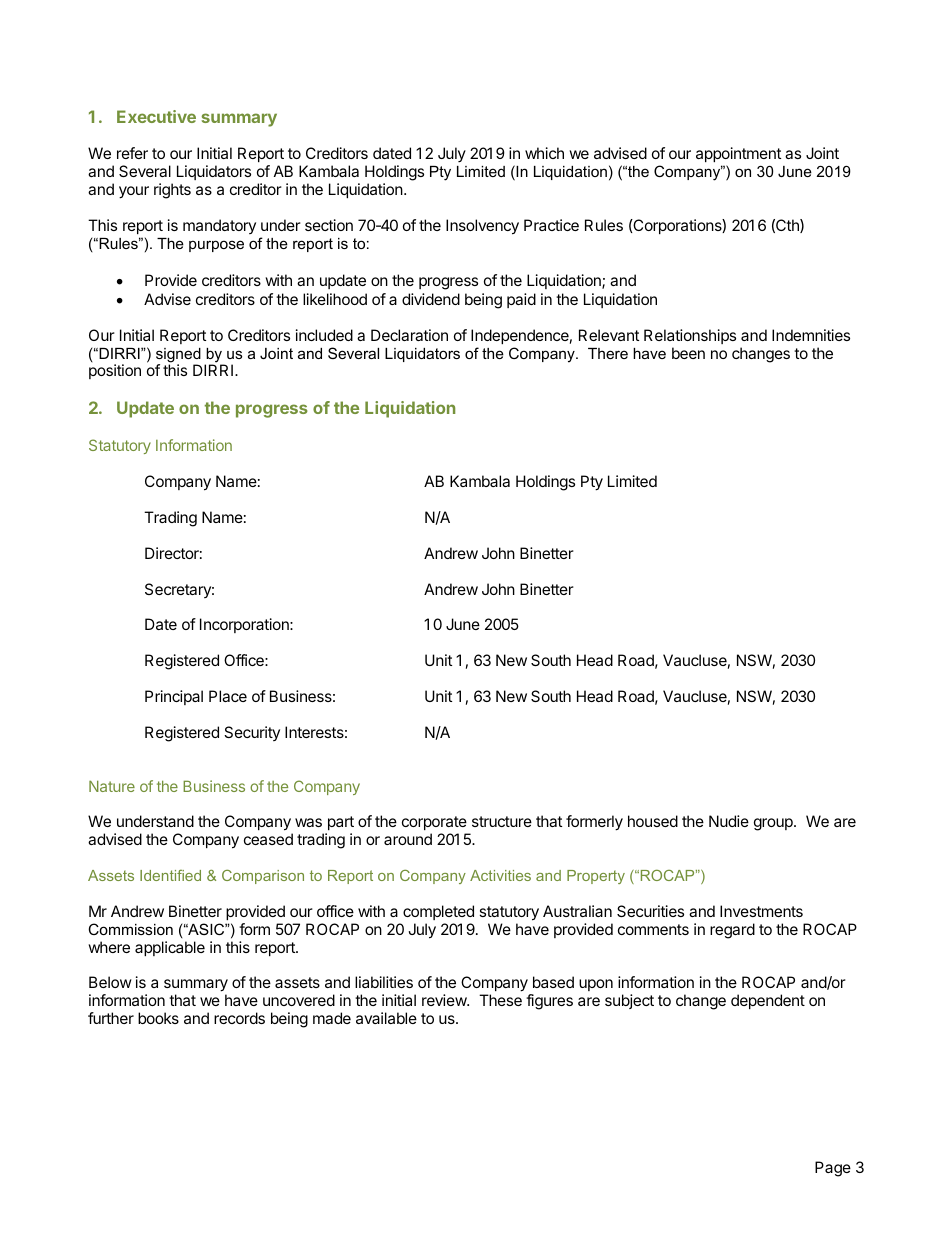 Image resolution: width=952 pixels, height=1233 pixels. What do you see at coordinates (729, 821) in the screenshot?
I see `Nudie` at bounding box center [729, 821].
